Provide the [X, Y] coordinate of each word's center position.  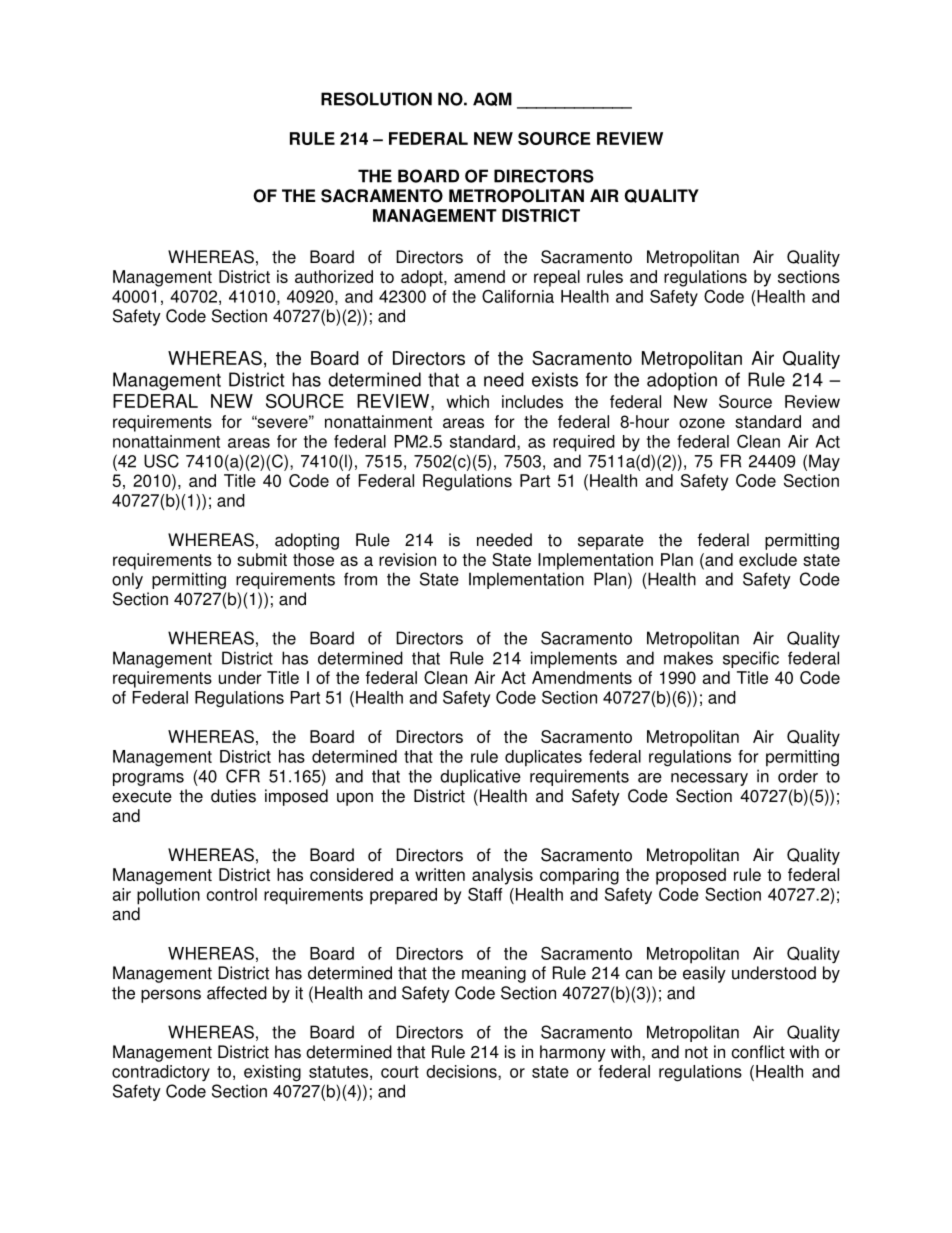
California [518, 296]
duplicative [480, 777]
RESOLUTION [376, 99]
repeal [557, 278]
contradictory [161, 1073]
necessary [709, 779]
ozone [702, 423]
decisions [462, 1071]
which [468, 401]
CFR [243, 776]
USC [161, 461]
